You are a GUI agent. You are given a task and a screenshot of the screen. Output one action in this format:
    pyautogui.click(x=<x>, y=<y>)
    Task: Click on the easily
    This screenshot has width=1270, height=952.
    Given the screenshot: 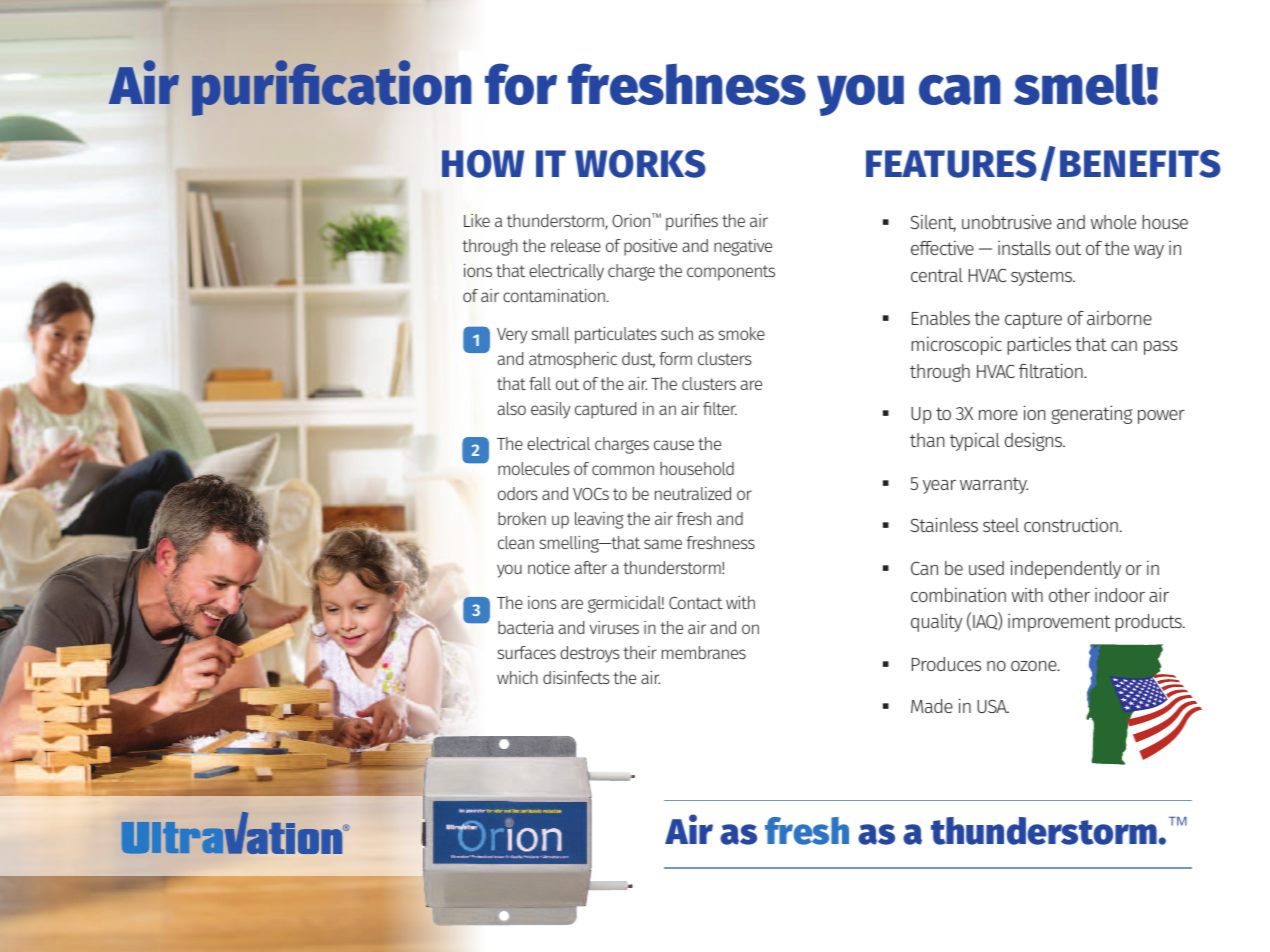 What is the action you would take?
    pyautogui.click(x=551, y=410)
